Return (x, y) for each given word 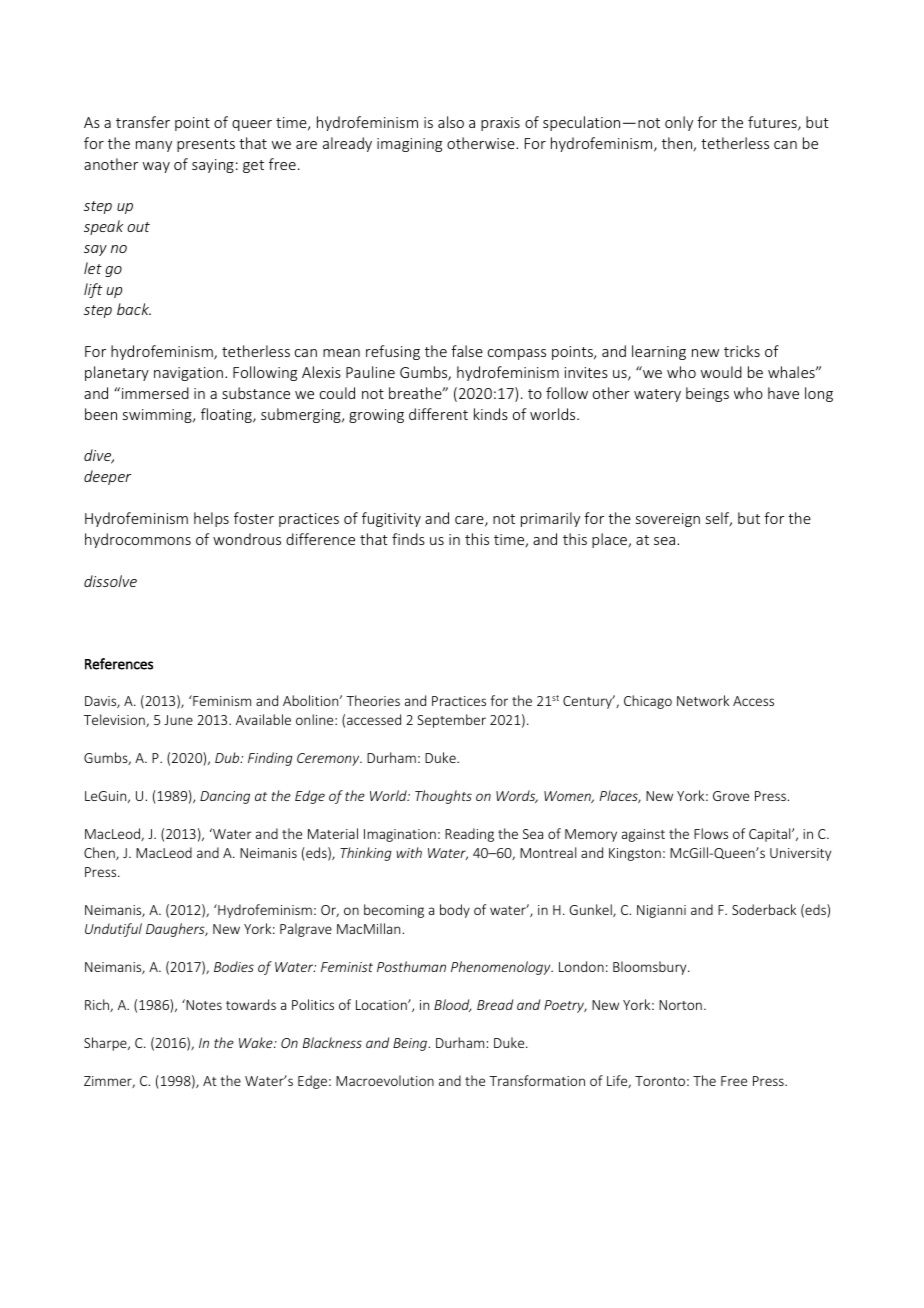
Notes (203, 1004)
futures (773, 123)
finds (408, 539)
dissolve (110, 581)
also (451, 122)
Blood (453, 1005)
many (154, 146)
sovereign (668, 520)
